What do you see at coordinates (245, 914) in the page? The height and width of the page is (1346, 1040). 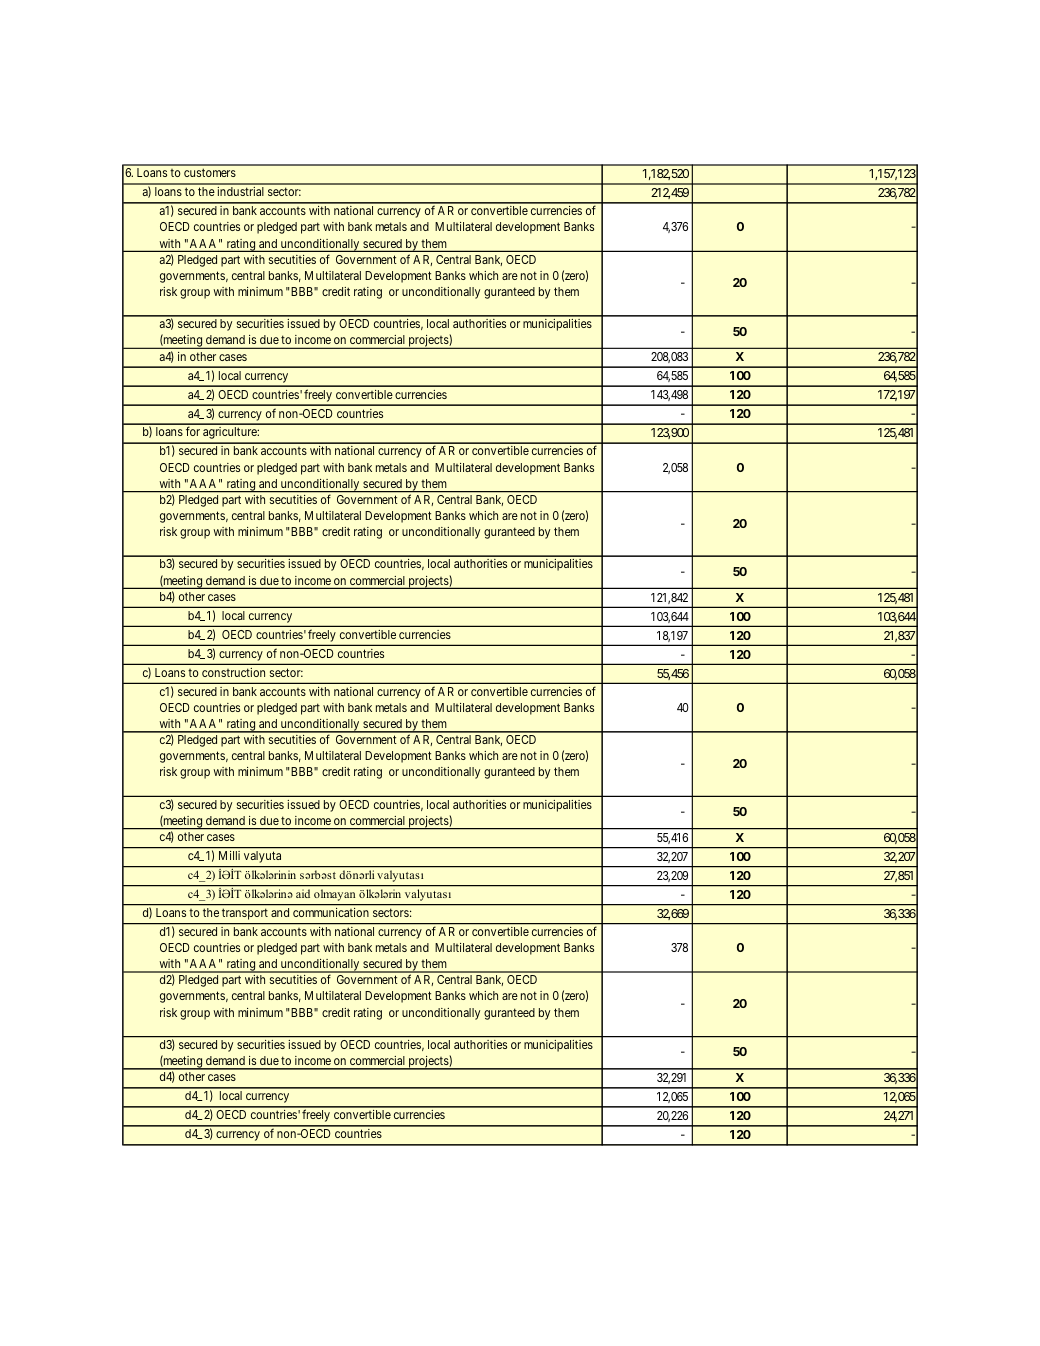 I see `transport` at bounding box center [245, 914].
